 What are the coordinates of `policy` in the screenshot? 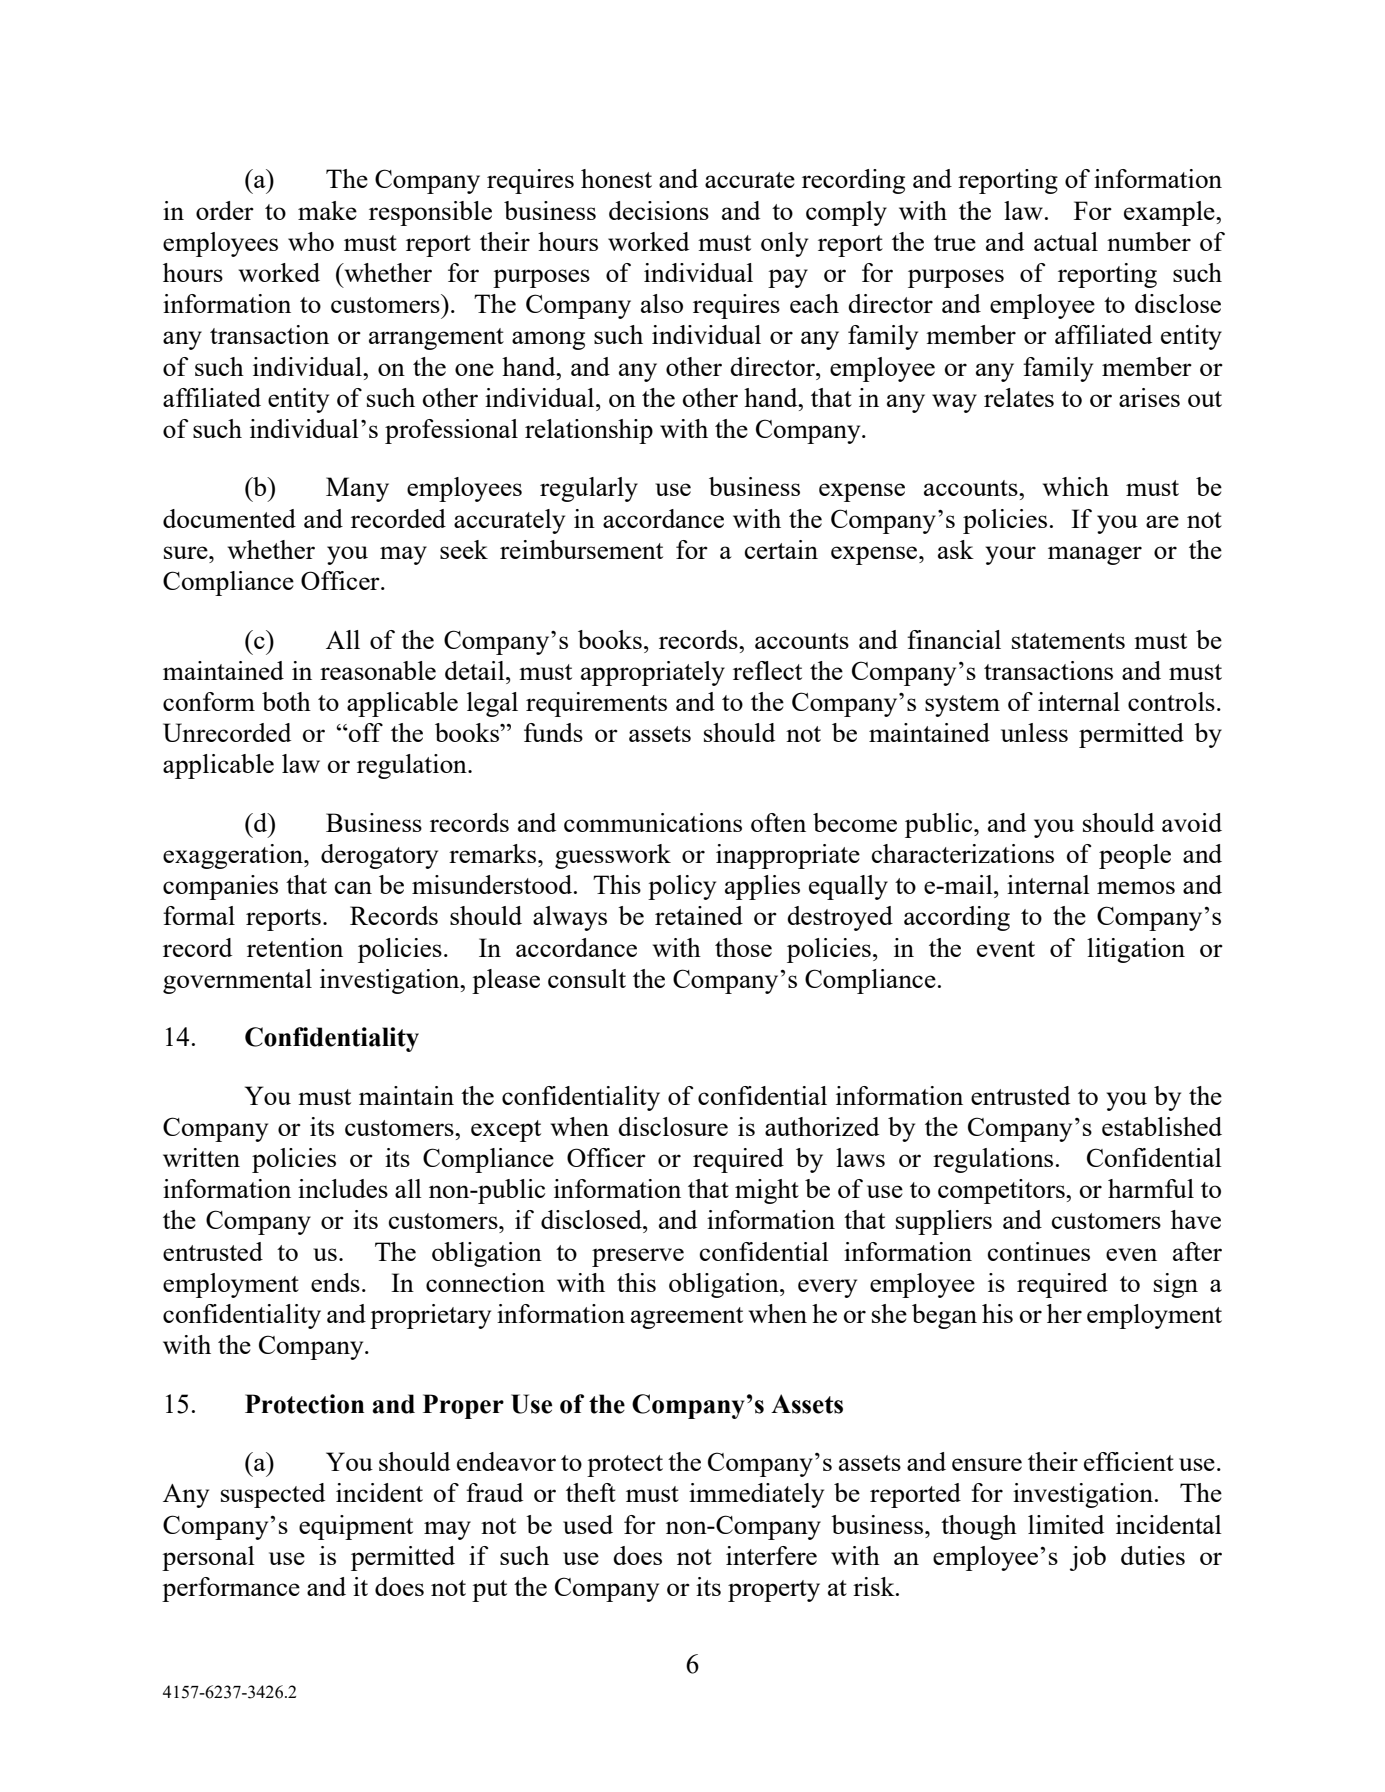 It's located at (682, 887).
